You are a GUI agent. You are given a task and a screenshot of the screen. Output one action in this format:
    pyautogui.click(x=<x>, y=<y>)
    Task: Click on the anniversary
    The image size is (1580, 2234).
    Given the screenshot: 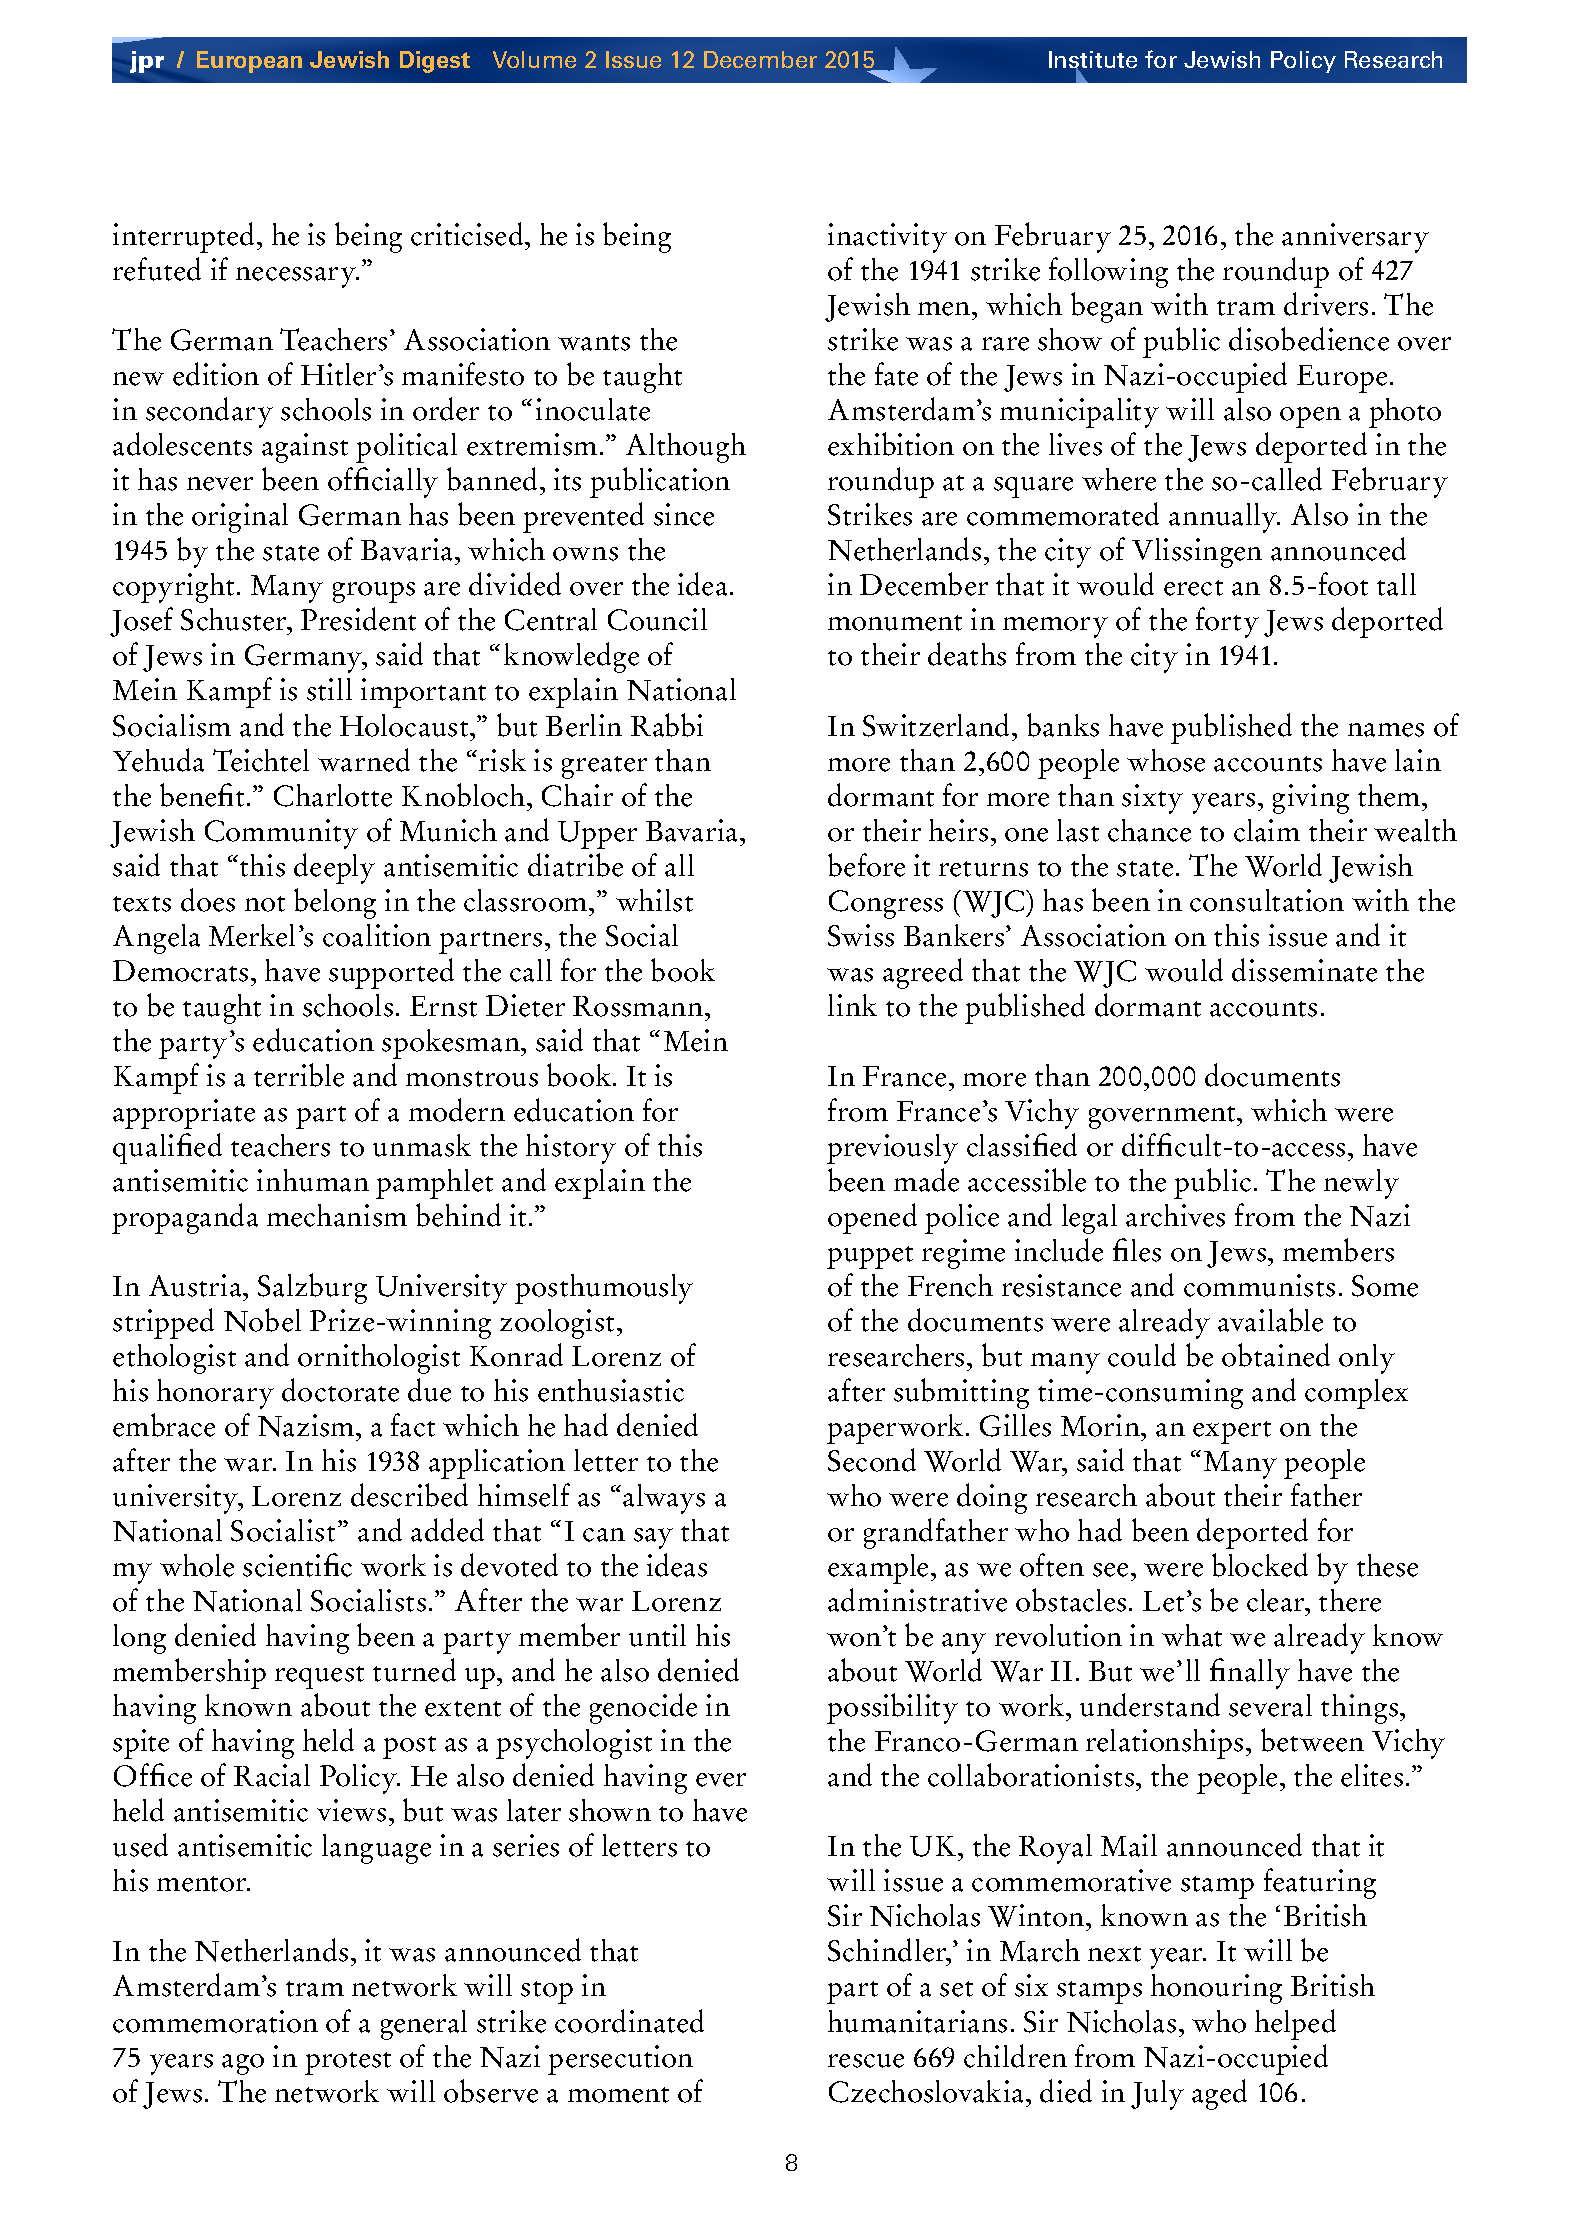 What is the action you would take?
    pyautogui.click(x=1355, y=238)
